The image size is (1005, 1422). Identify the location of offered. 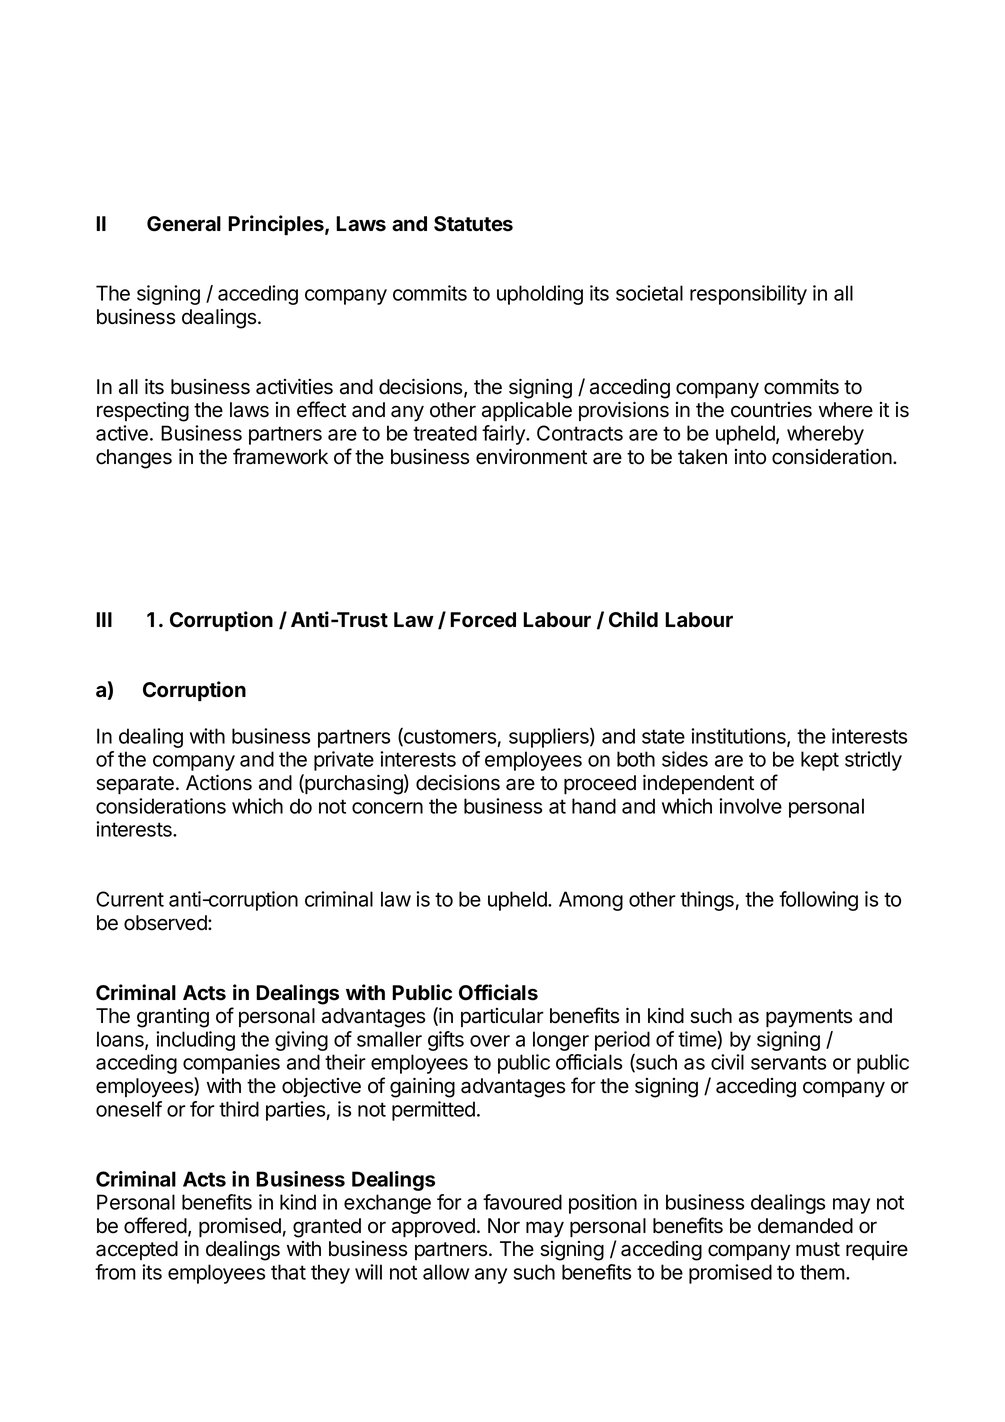
(155, 1225).
